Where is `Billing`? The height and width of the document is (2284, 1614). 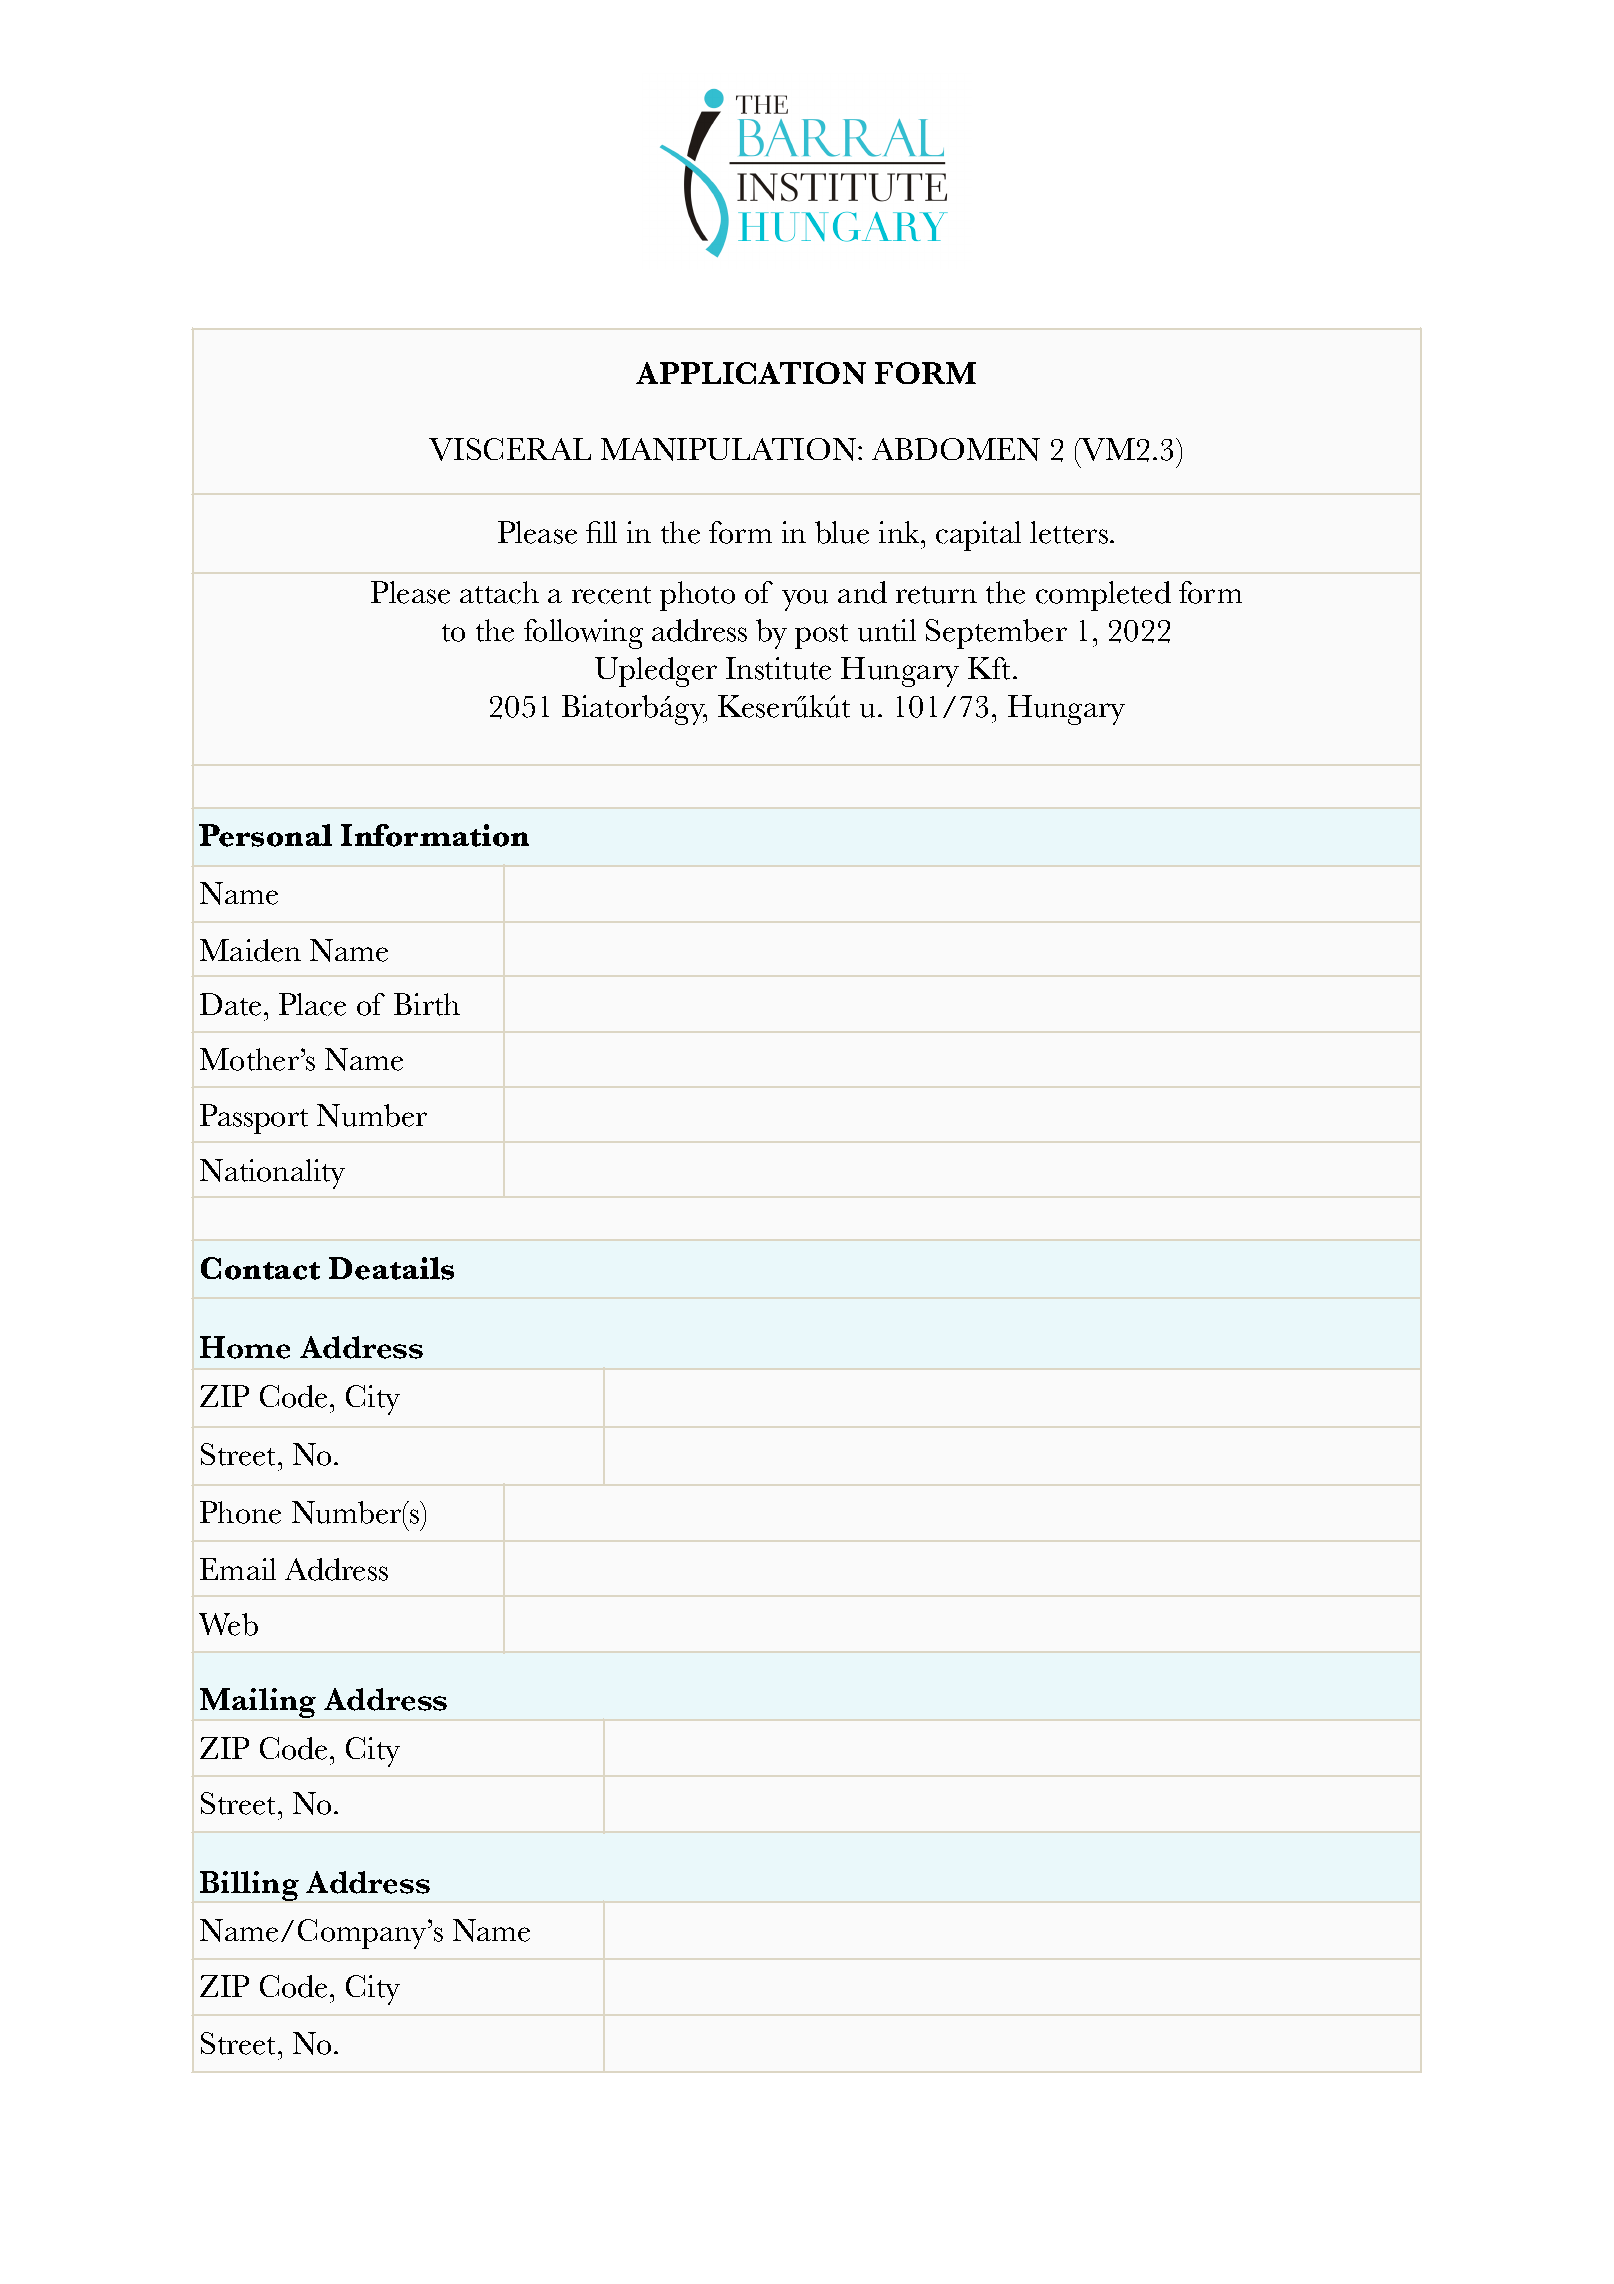
Billing is located at coordinates (249, 1886).
